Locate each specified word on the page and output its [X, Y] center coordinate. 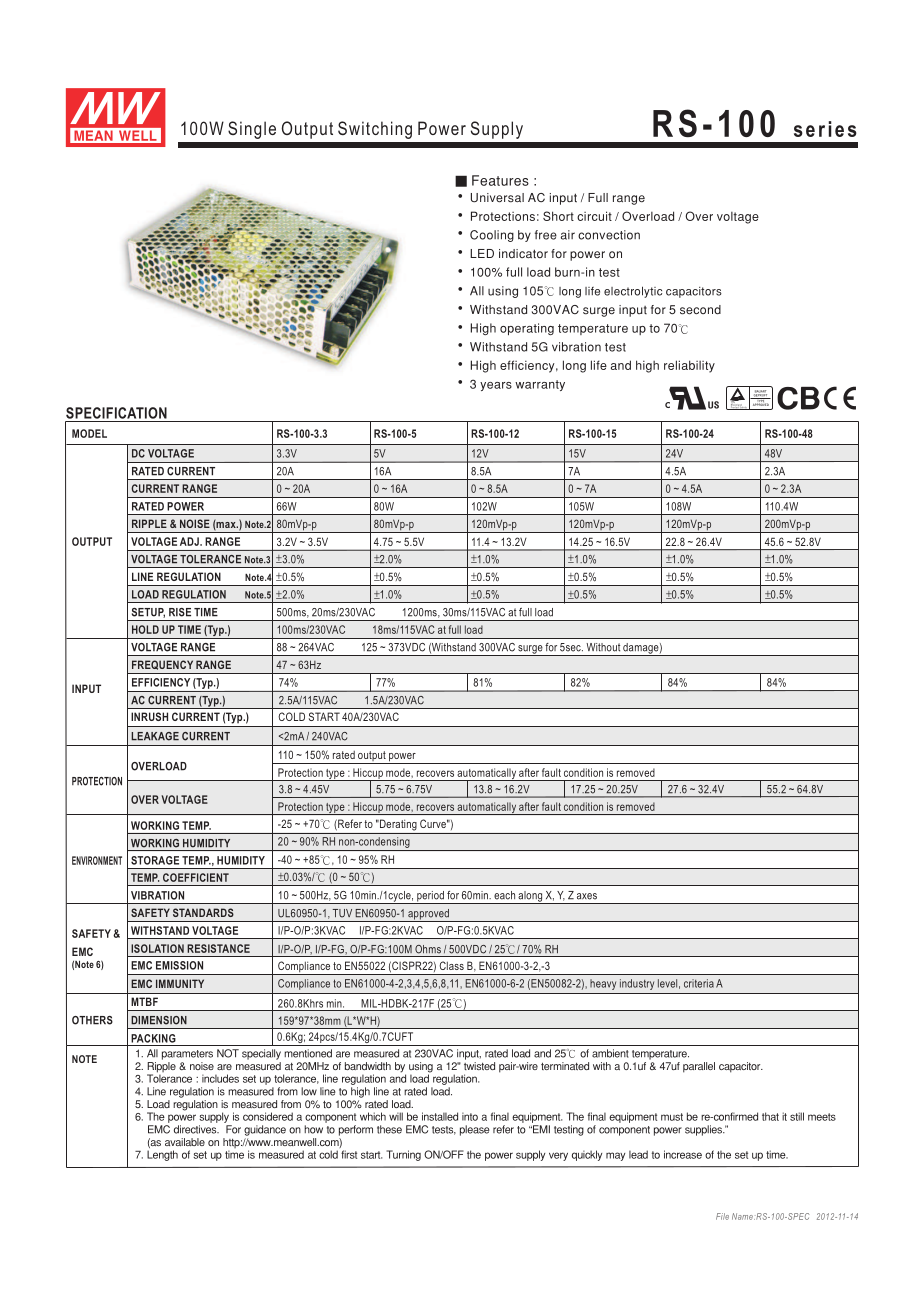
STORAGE [155, 860]
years [496, 386]
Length [162, 1155]
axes [587, 896]
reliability [689, 366]
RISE [180, 612]
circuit [594, 216]
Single [252, 130]
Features [500, 180]
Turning [403, 1155]
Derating [397, 825]
